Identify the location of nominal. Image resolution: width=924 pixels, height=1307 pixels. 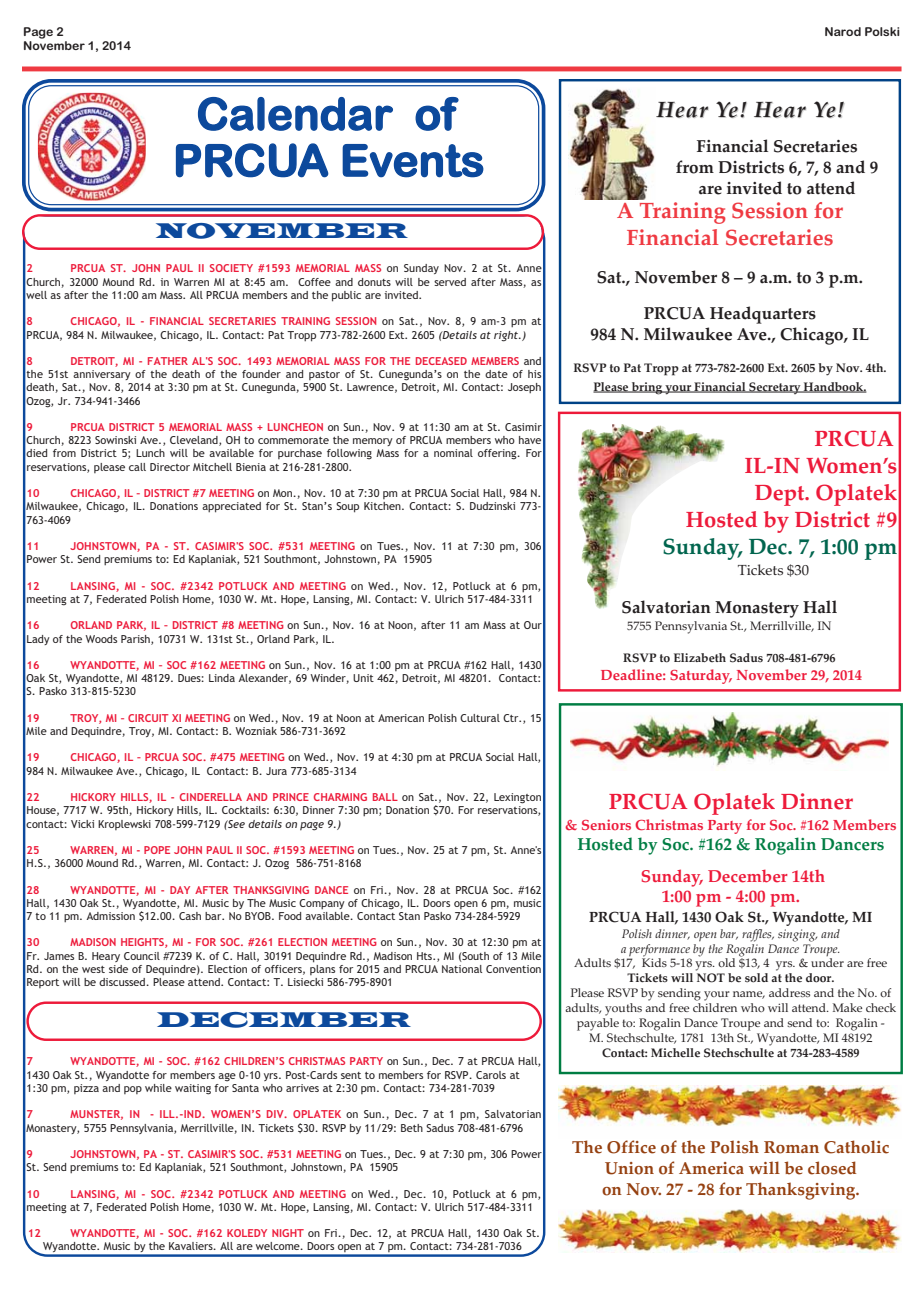
(453, 453).
